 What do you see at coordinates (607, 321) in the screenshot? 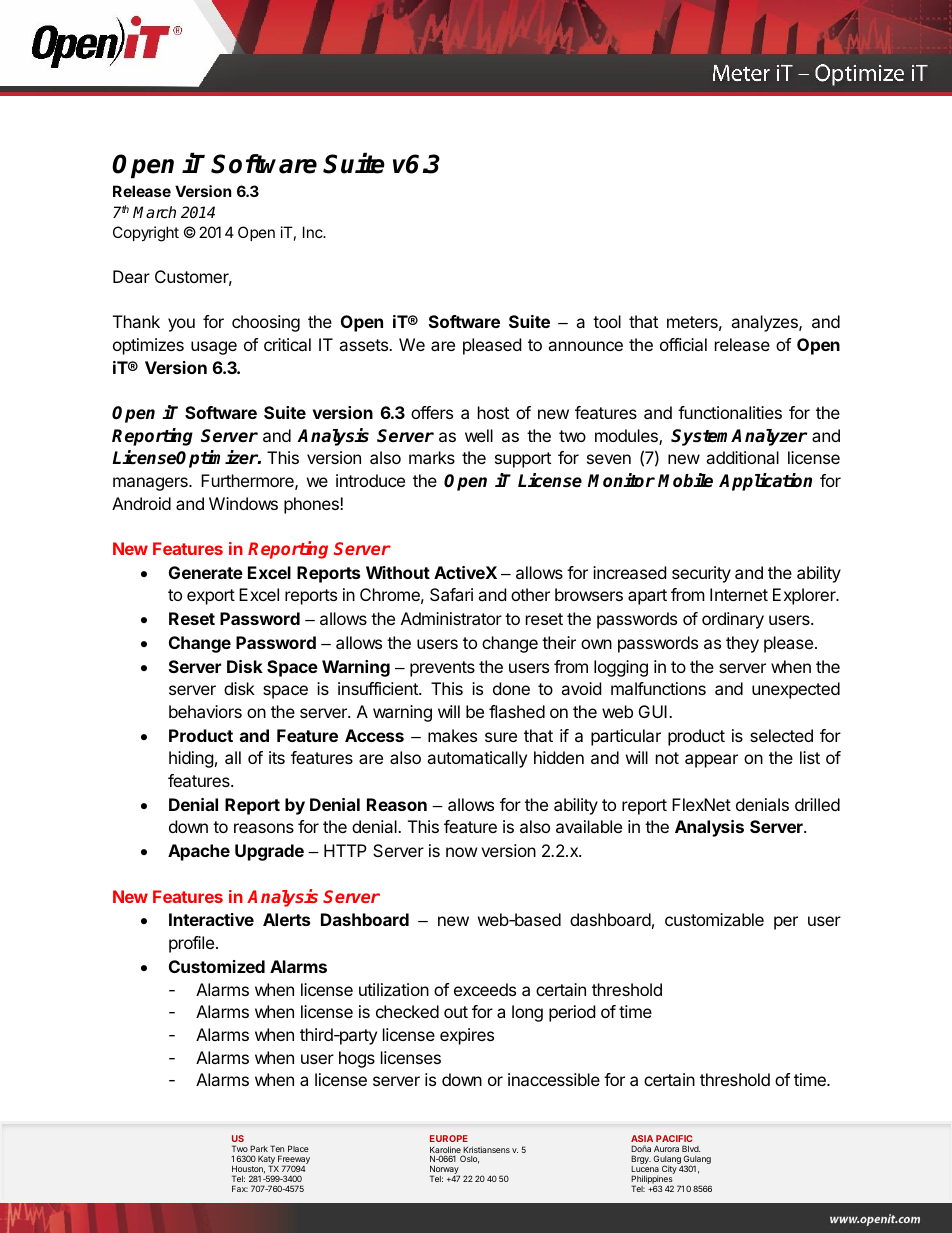
I see `tool` at bounding box center [607, 321].
